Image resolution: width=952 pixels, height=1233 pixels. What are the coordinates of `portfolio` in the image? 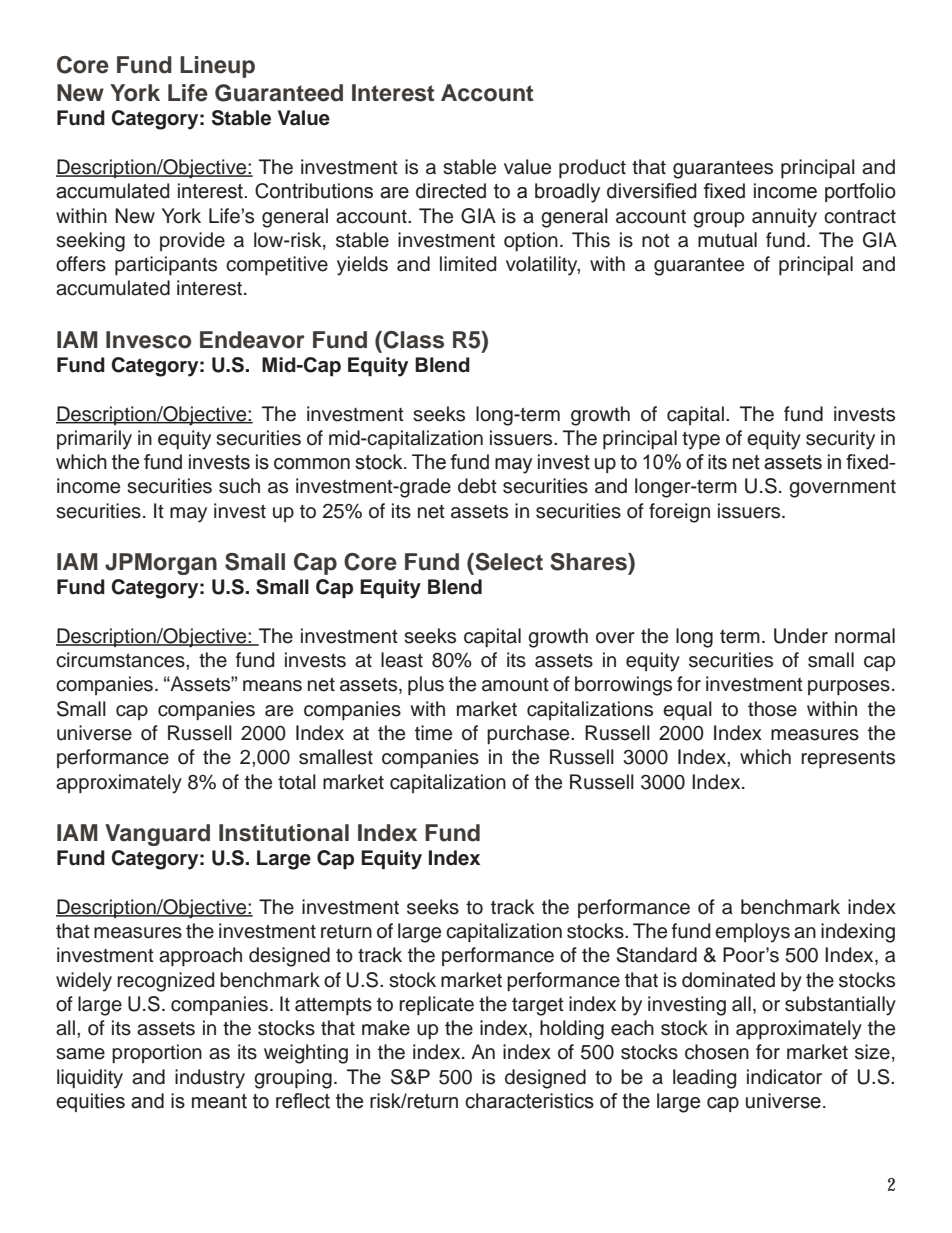 It's located at (860, 192).
